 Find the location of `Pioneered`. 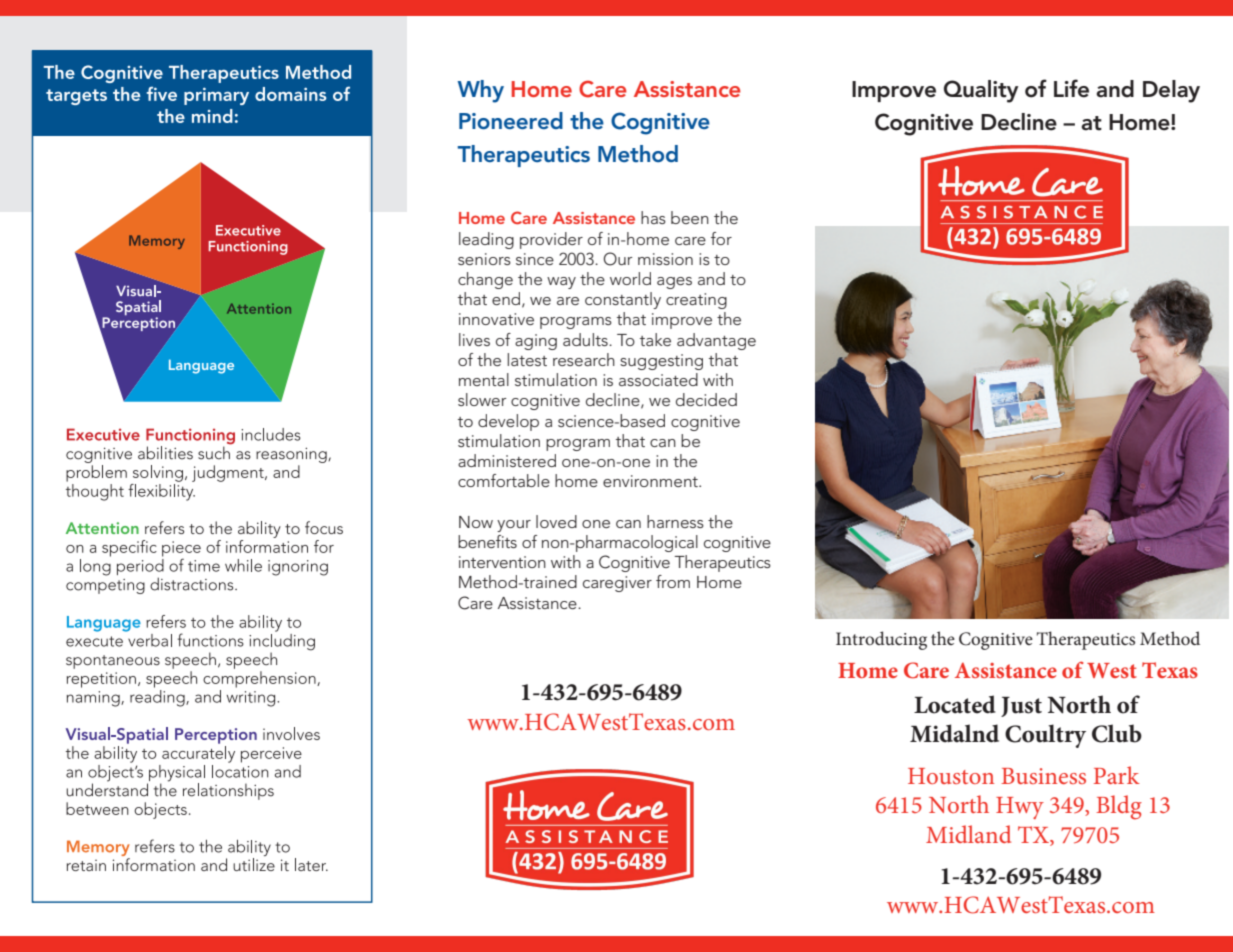

Pioneered is located at coordinates (511, 120).
